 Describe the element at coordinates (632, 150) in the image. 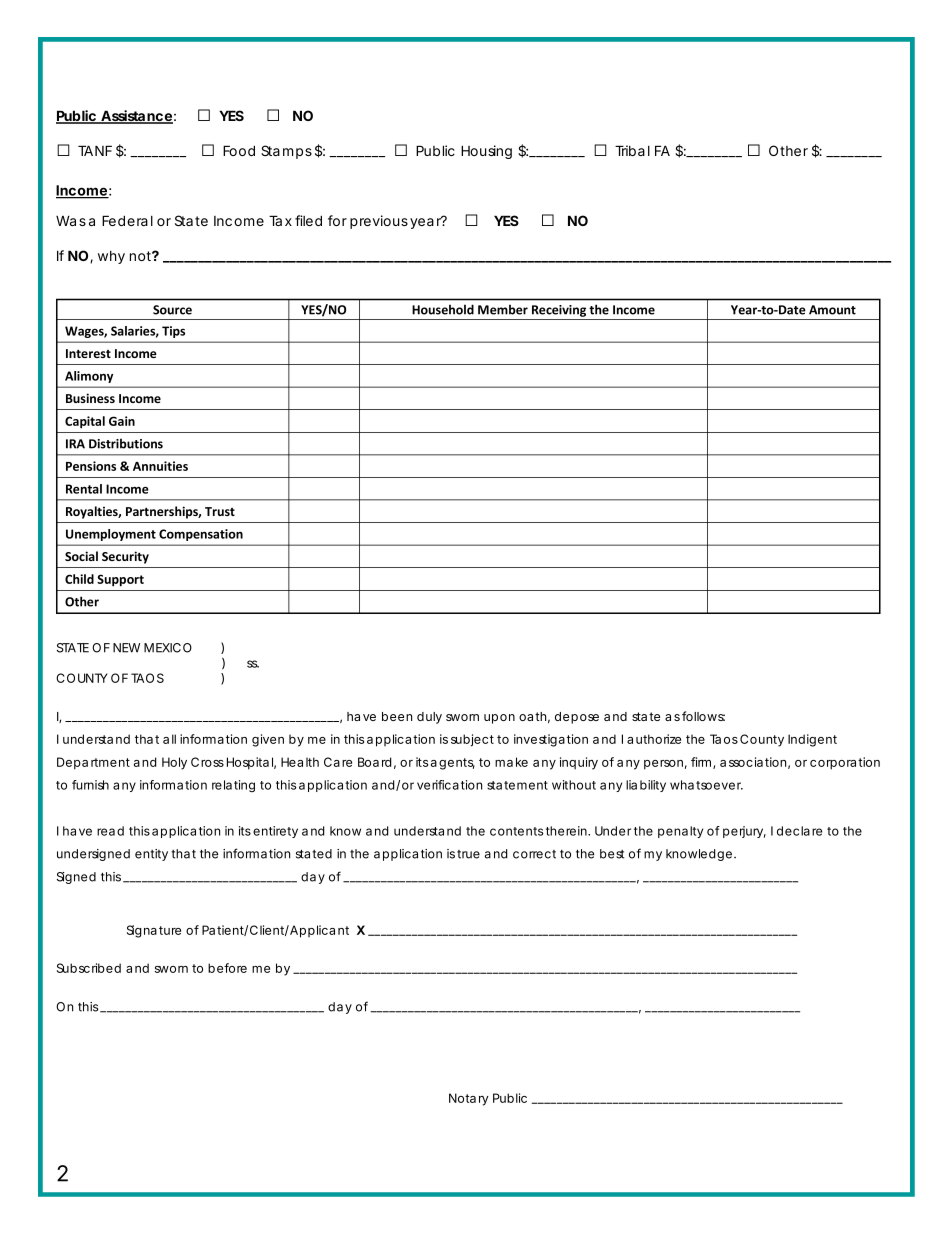

I see `Tribal` at that location.
